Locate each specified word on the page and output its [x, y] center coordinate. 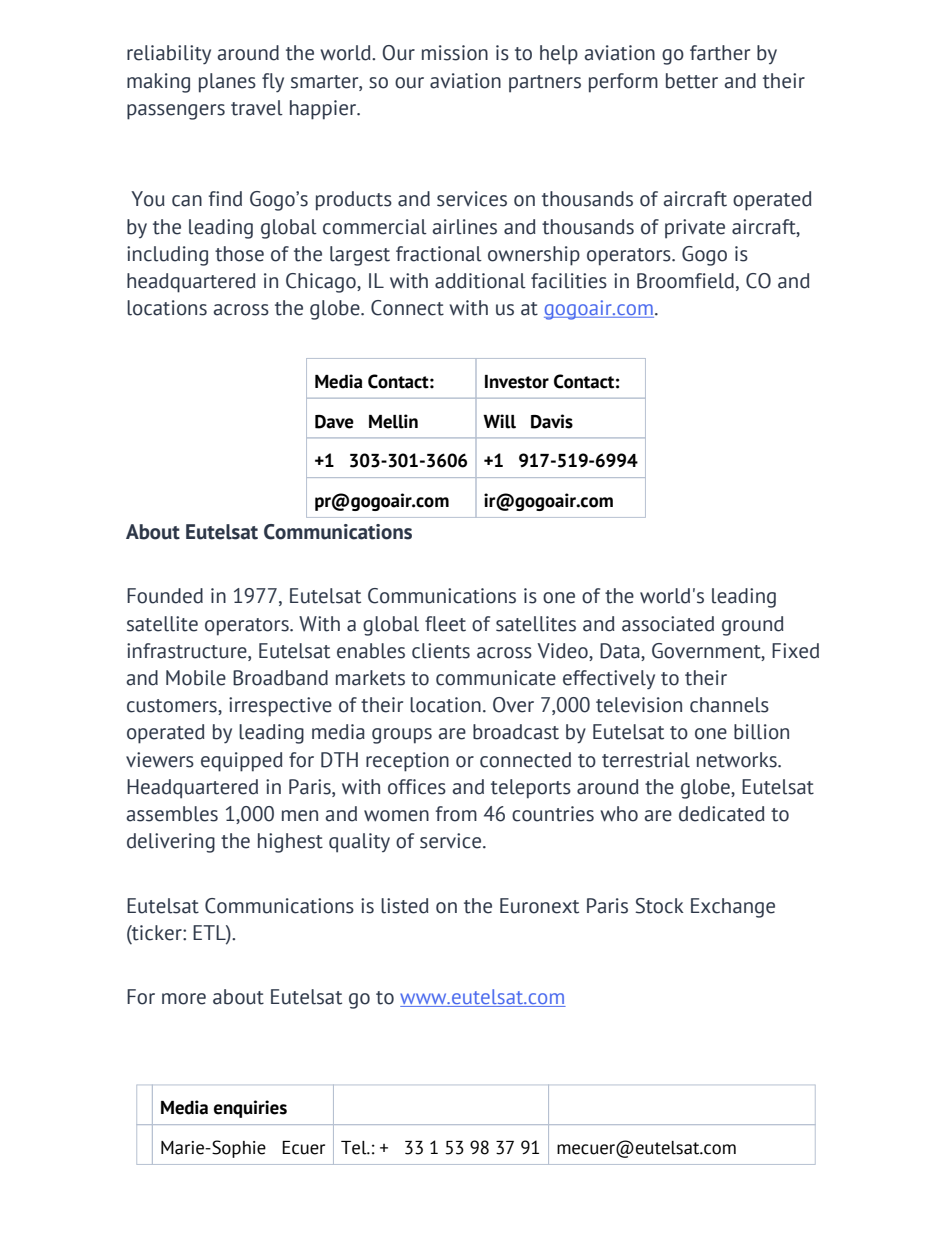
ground [753, 626]
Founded [165, 596]
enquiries [250, 1109]
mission [455, 53]
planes [227, 83]
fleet [445, 624]
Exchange [733, 908]
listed [405, 906]
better [692, 81]
